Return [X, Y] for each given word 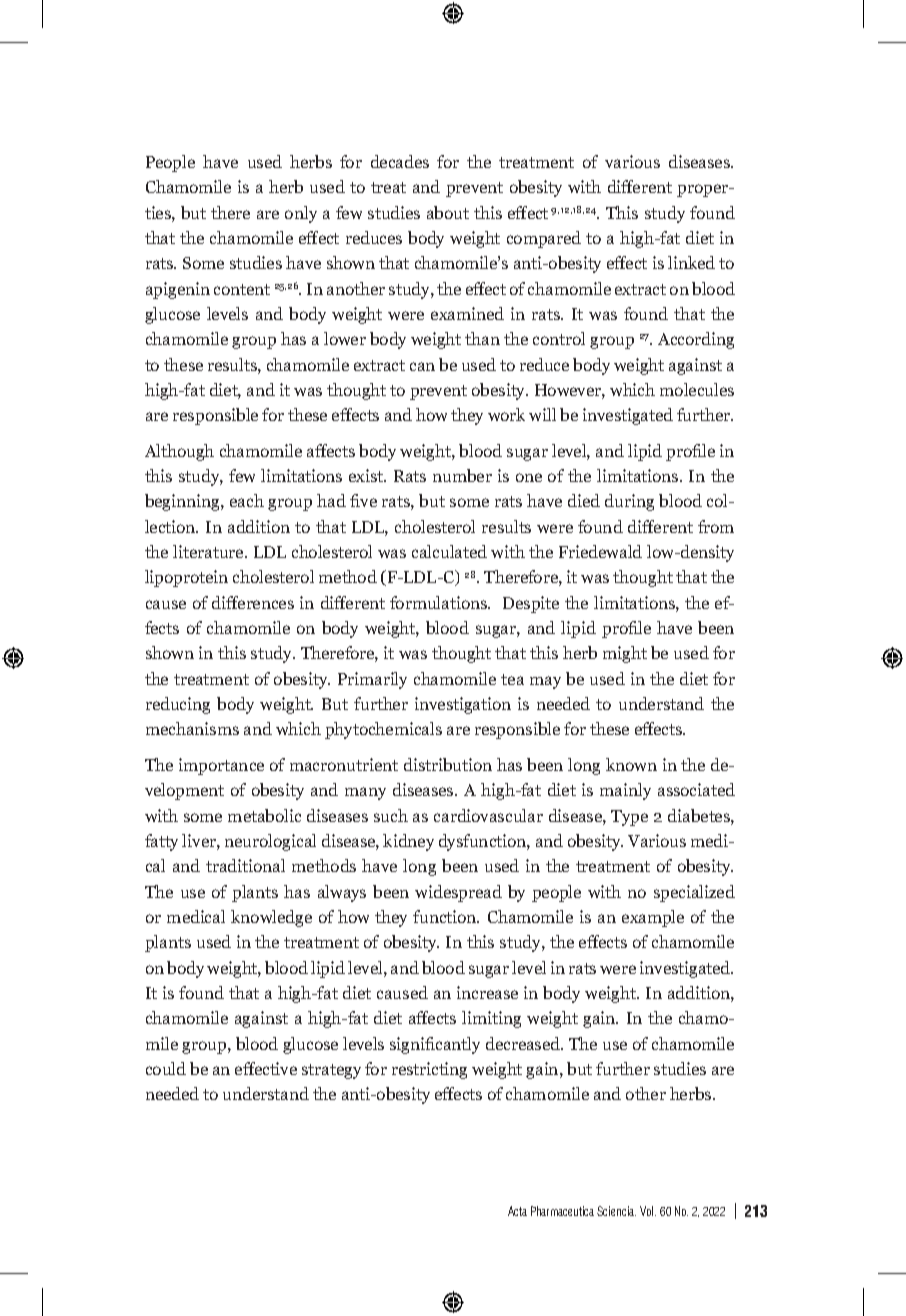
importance [221, 766]
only [301, 214]
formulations [440, 602]
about [448, 212]
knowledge [271, 918]
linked [691, 262]
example [653, 918]
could [166, 1068]
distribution [448, 764]
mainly [625, 791]
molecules [697, 389]
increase [487, 992]
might [625, 654]
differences [253, 602]
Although [179, 452]
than [482, 338]
